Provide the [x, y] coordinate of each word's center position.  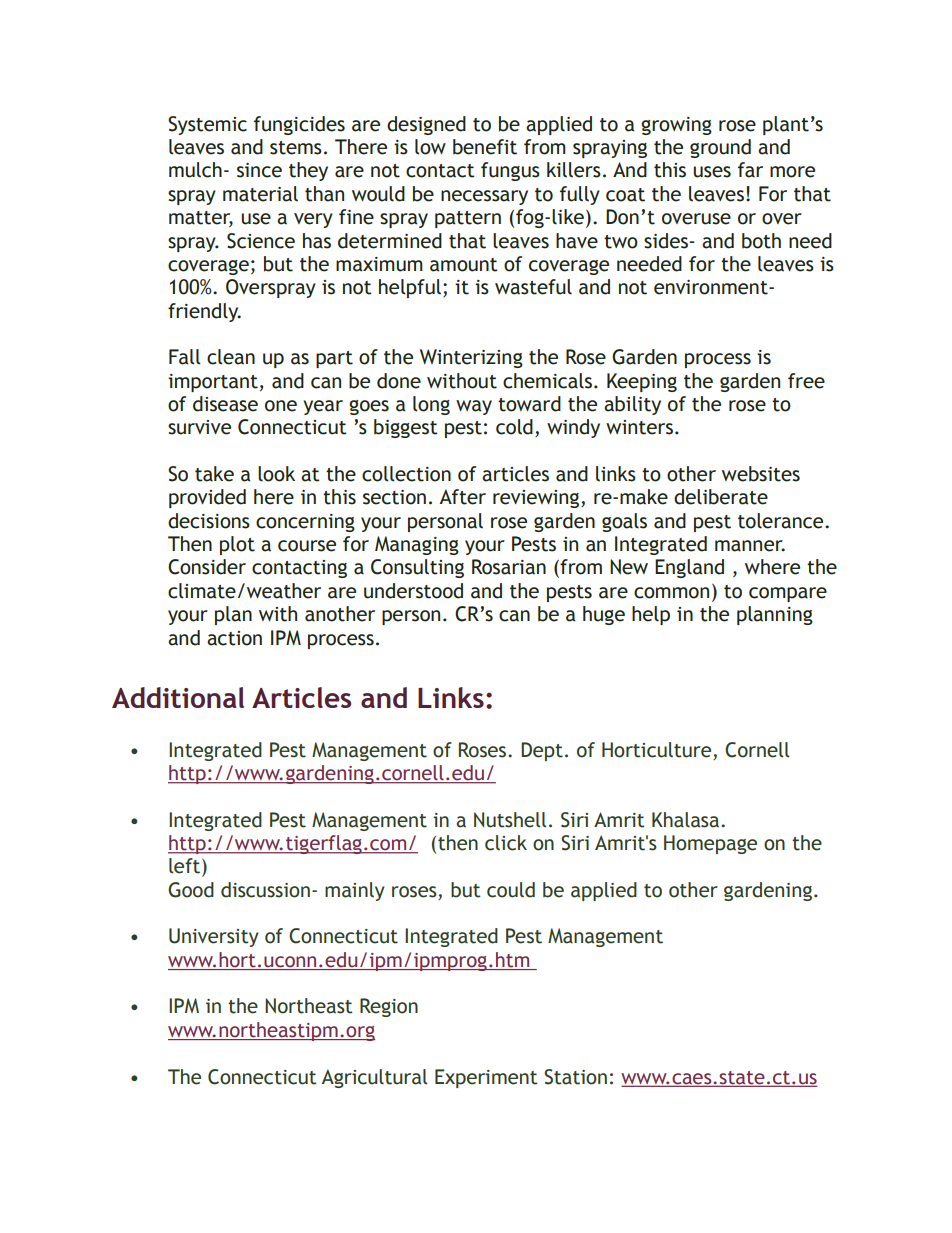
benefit [485, 147]
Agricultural [374, 1078]
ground [720, 148]
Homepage [710, 844]
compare [788, 594]
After [463, 497]
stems [296, 148]
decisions [209, 521]
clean [231, 357]
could [511, 890]
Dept [542, 751]
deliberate [721, 497]
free [806, 381]
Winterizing [471, 358]
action [234, 638]
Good [191, 890]
